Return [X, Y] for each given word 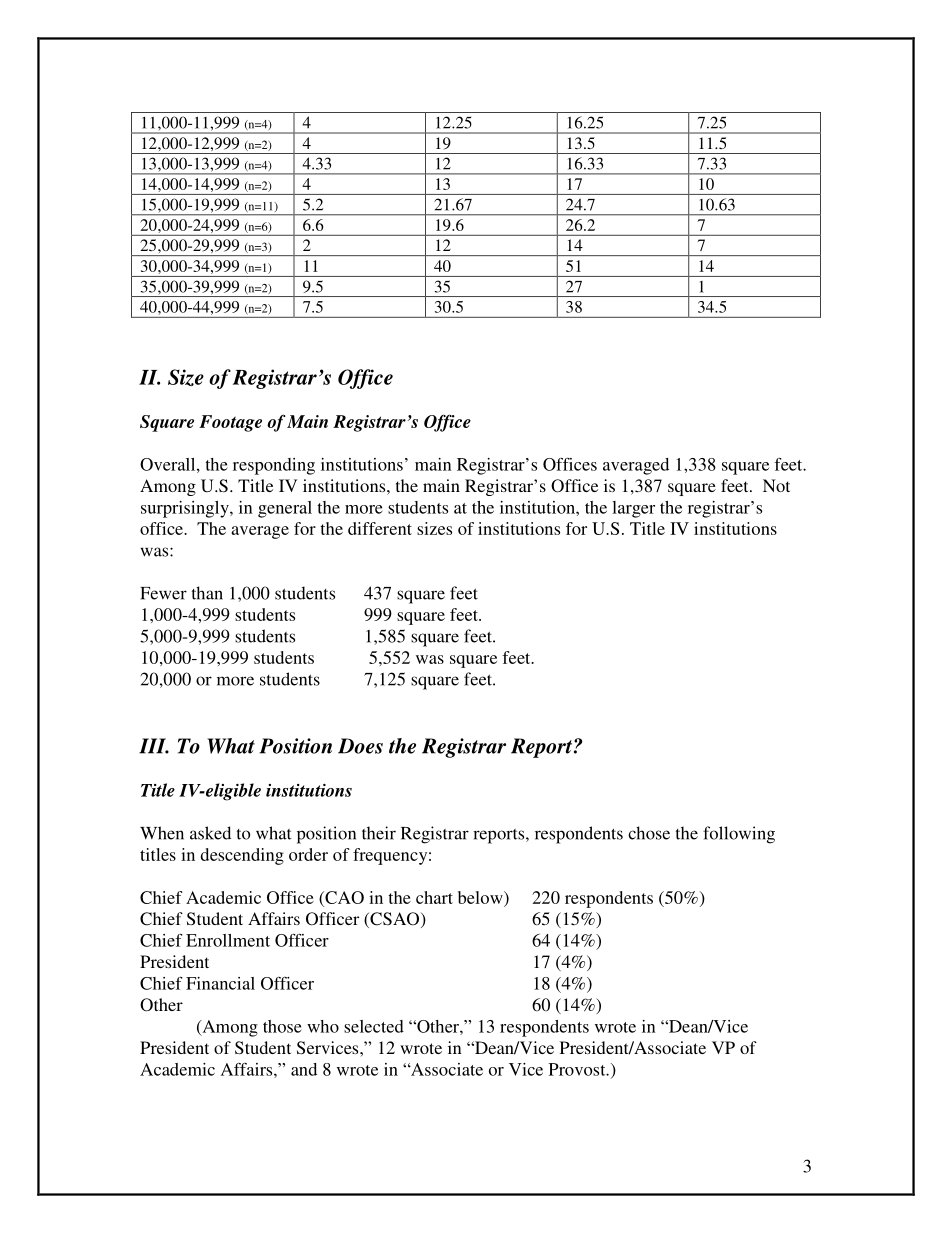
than [207, 593]
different [380, 528]
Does [360, 746]
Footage [230, 423]
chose [649, 833]
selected [374, 1026]
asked [210, 833]
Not [776, 485]
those [282, 1026]
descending [242, 856]
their [379, 833]
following [739, 835]
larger [633, 509]
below [481, 897]
